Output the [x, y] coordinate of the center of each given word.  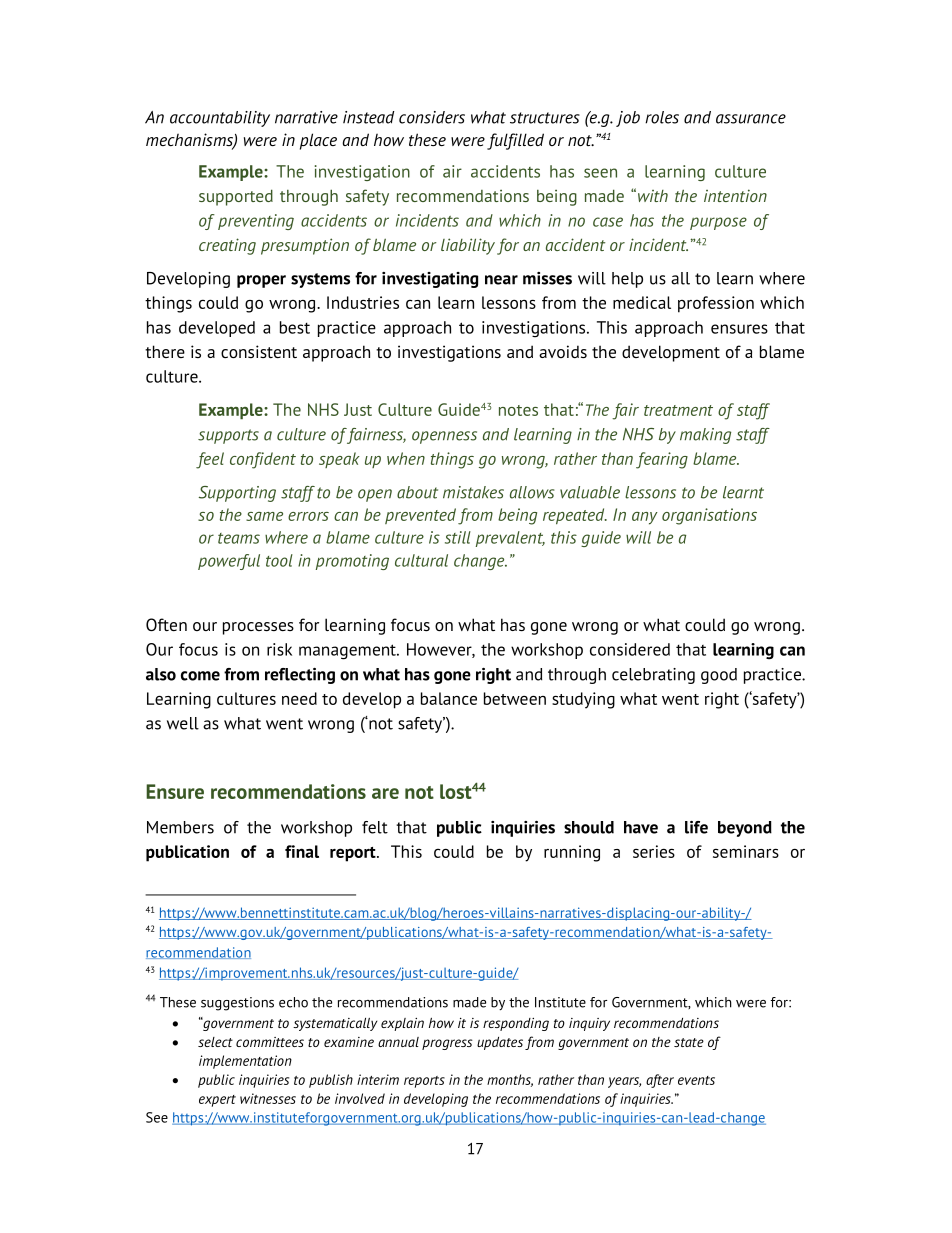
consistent [259, 351]
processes [258, 628]
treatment [678, 410]
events [696, 1080]
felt [375, 827]
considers [432, 117]
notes [518, 410]
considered [630, 649]
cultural [421, 560]
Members [180, 827]
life [696, 827]
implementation [245, 1062]
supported [236, 197]
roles [662, 117]
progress [447, 1044]
